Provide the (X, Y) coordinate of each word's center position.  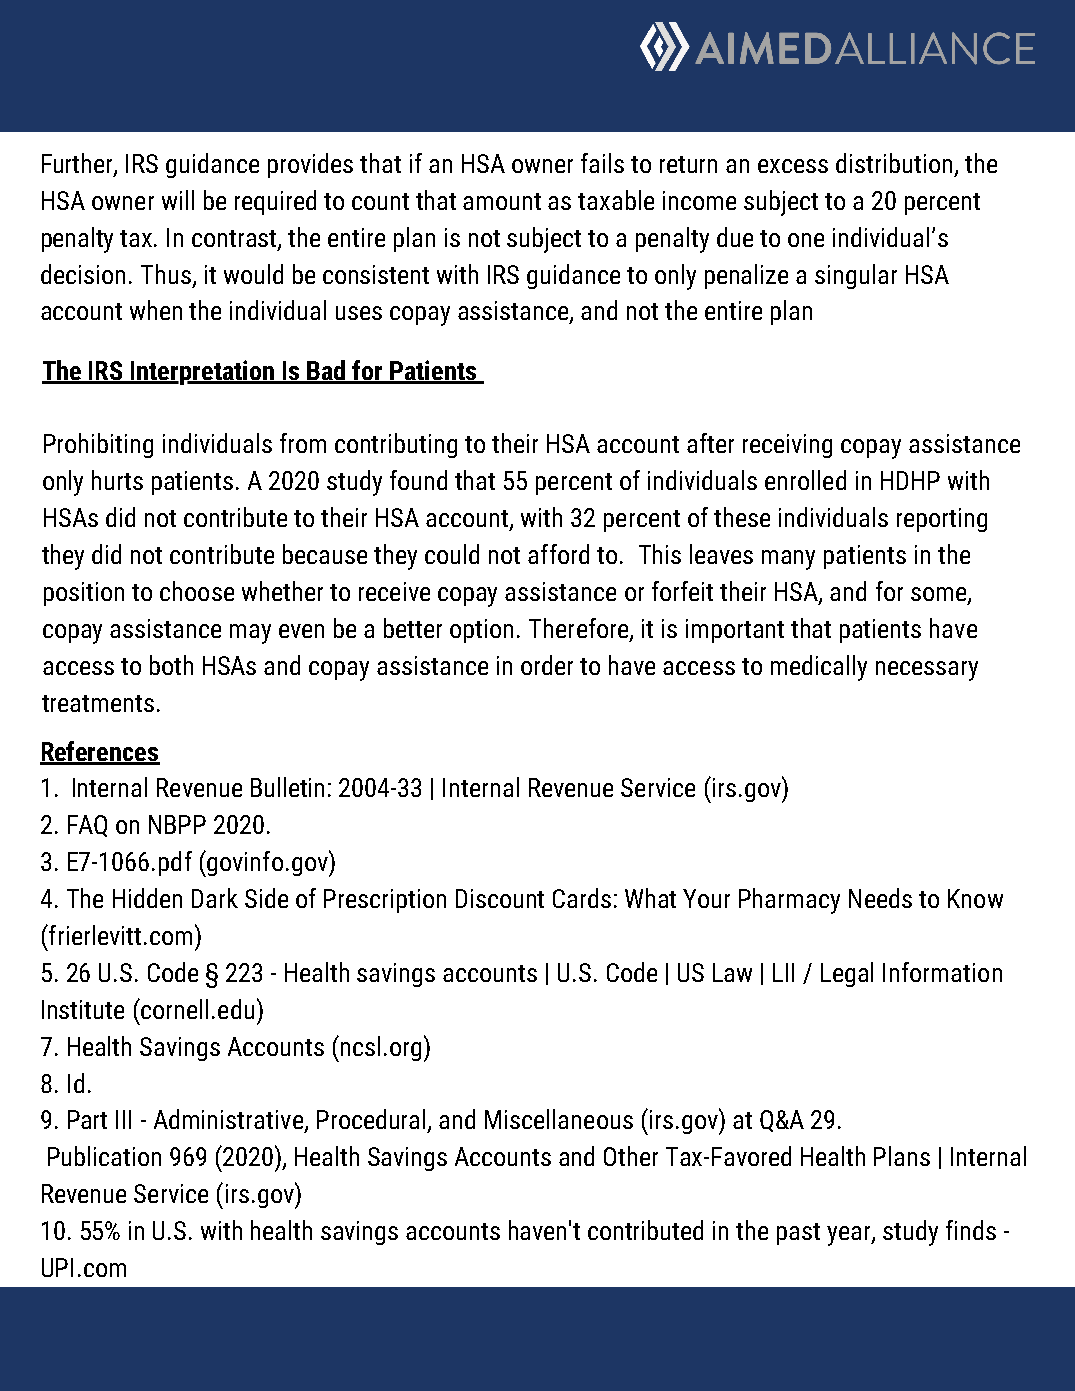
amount (502, 201)
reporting (942, 520)
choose (197, 591)
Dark (215, 898)
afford (558, 554)
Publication (104, 1156)
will (178, 200)
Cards (582, 898)
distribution (894, 163)
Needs (880, 898)
